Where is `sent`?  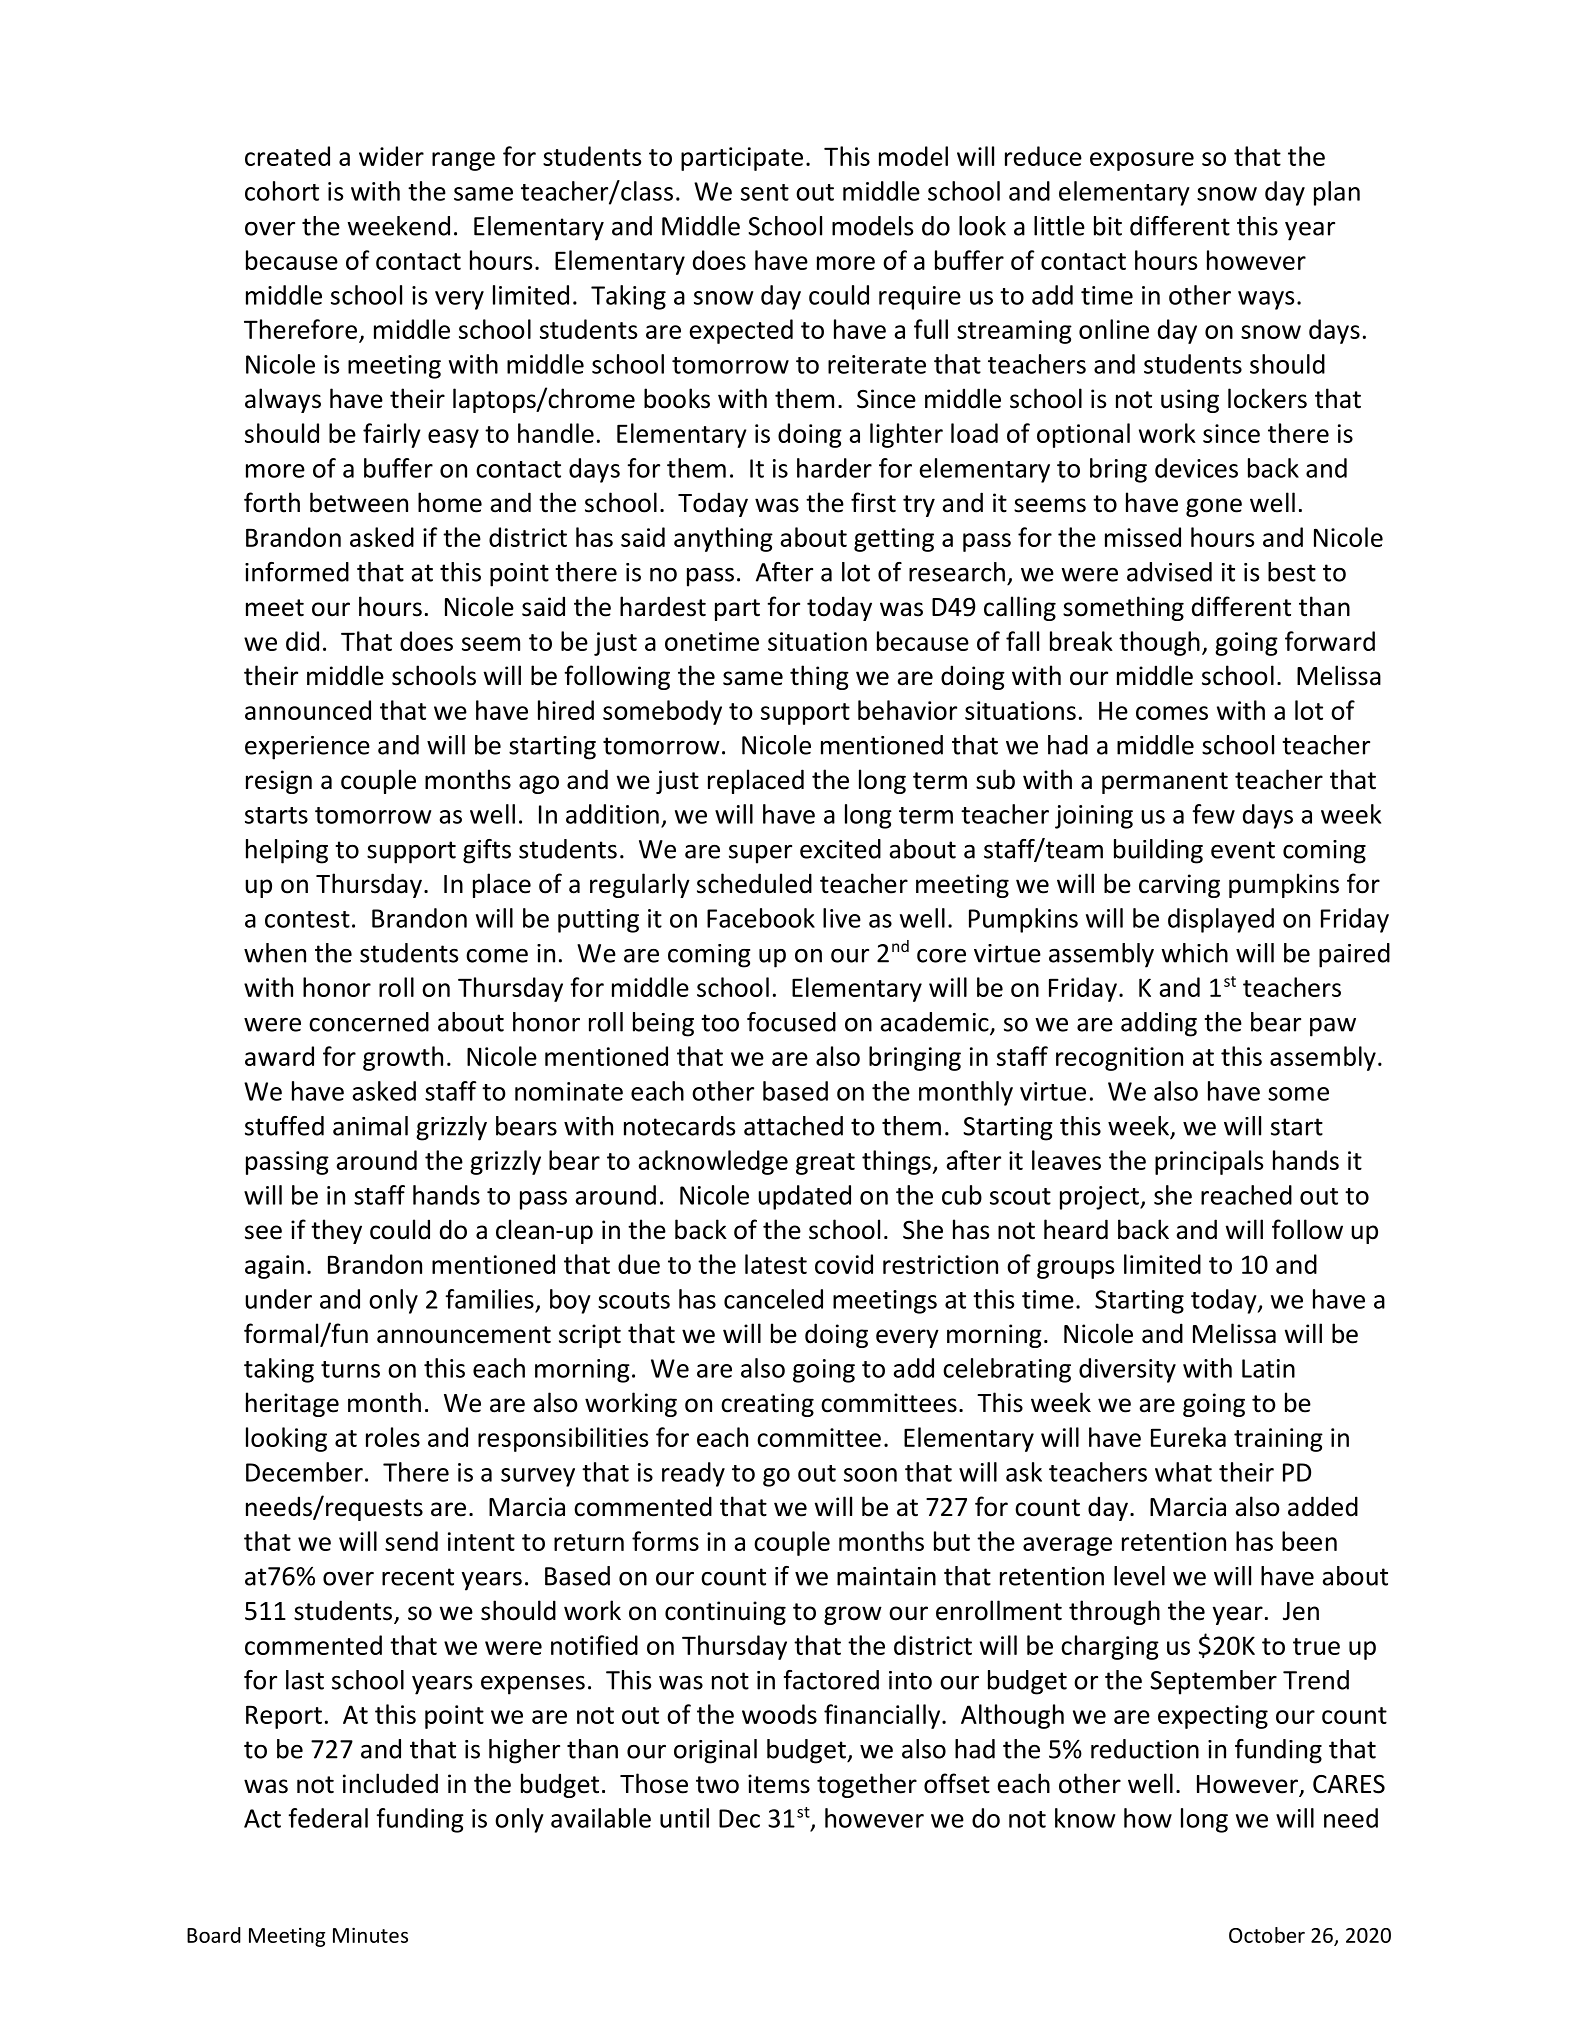 sent is located at coordinates (765, 192).
